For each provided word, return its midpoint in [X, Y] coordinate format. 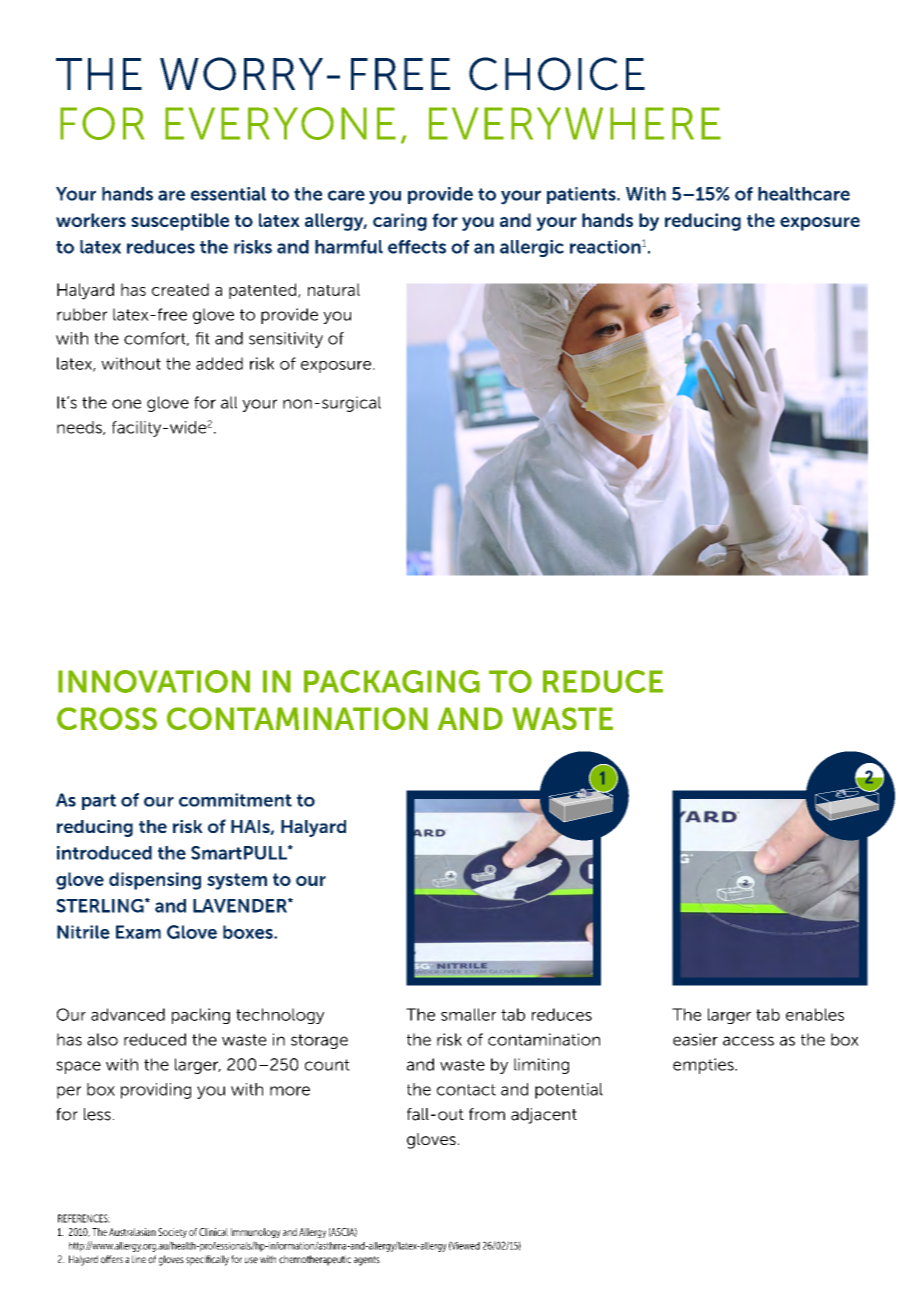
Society [172, 1233]
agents [367, 1261]
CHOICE [557, 74]
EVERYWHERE [575, 123]
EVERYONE [280, 123]
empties [704, 1066]
